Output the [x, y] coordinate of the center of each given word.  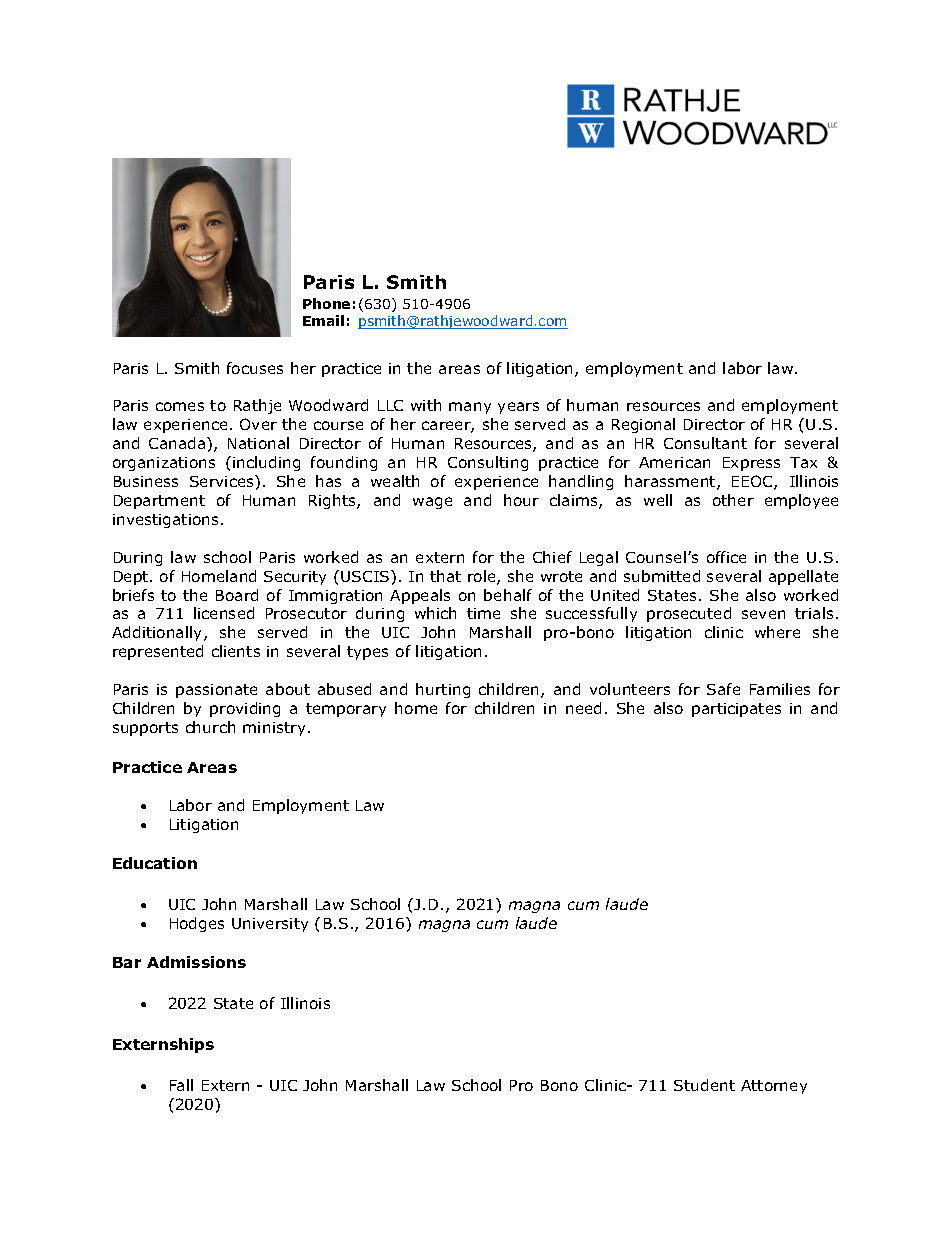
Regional [643, 425]
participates [736, 710]
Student [704, 1085]
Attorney [774, 1087]
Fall [181, 1085]
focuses [255, 368]
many [470, 408]
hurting [443, 690]
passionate [216, 691]
